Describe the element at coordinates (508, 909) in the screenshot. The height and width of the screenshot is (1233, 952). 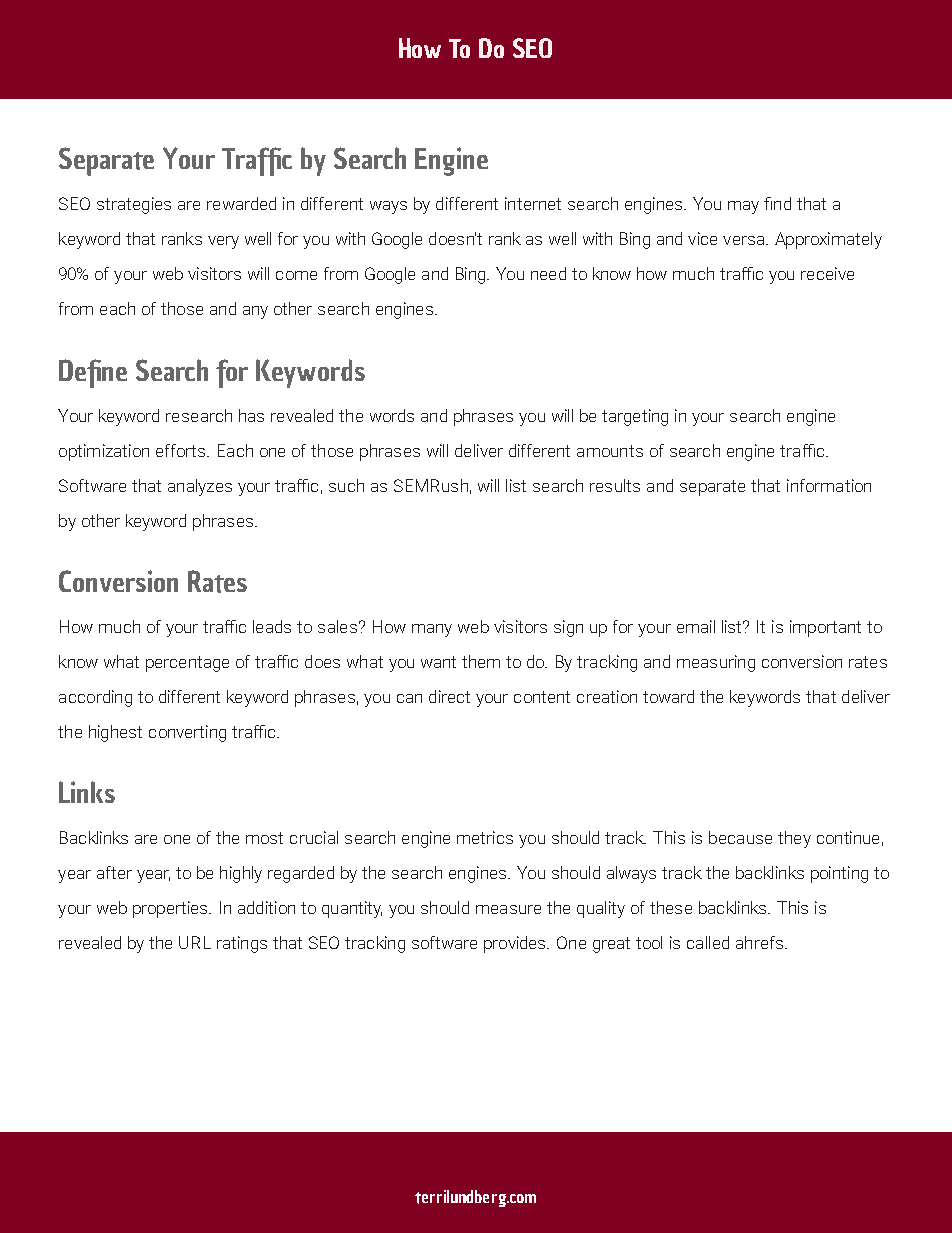
I see `measure` at that location.
